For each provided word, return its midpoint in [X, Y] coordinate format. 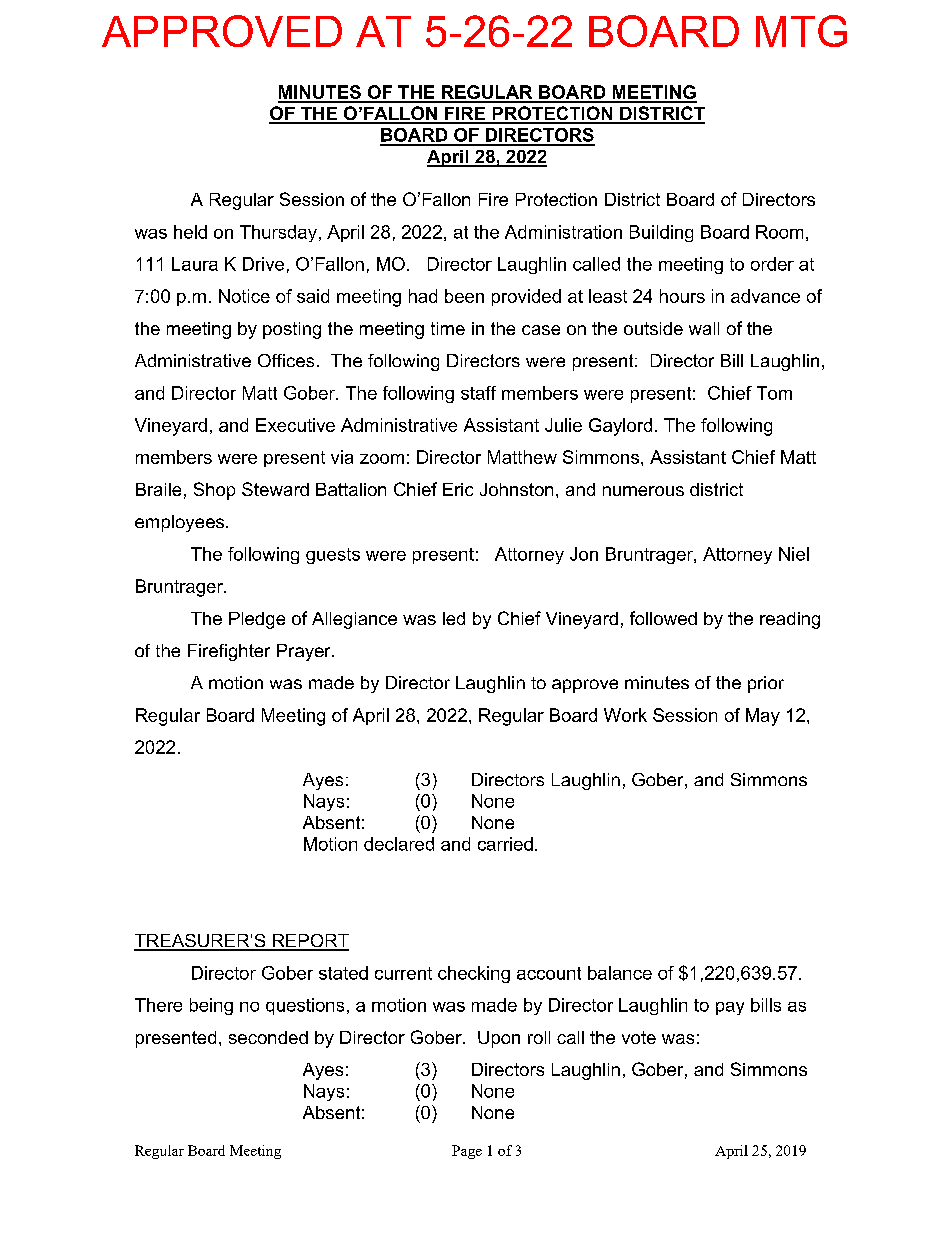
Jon [584, 554]
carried [505, 844]
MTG [801, 31]
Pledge [257, 620]
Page [467, 1152]
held [190, 232]
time [448, 328]
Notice [244, 296]
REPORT [309, 942]
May [763, 717]
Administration [563, 232]
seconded [268, 1037]
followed [663, 618]
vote [639, 1037]
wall [704, 328]
